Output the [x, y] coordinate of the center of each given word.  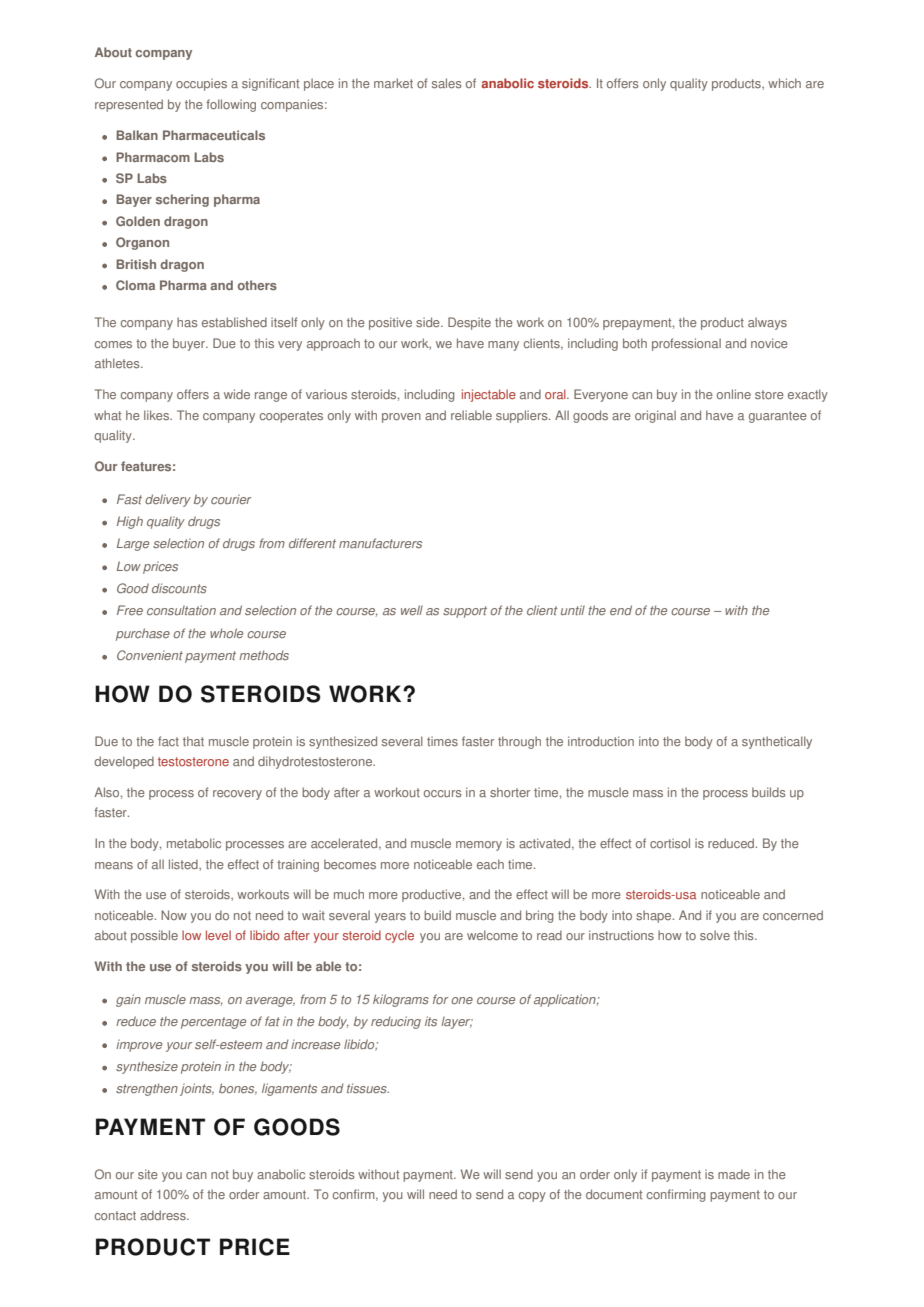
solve [715, 935]
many [503, 346]
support [465, 612]
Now [174, 915]
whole [226, 633]
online [734, 394]
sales [447, 83]
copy [532, 1197]
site [148, 1174]
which [784, 83]
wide [237, 394]
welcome [492, 935]
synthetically [777, 742]
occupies [201, 84]
